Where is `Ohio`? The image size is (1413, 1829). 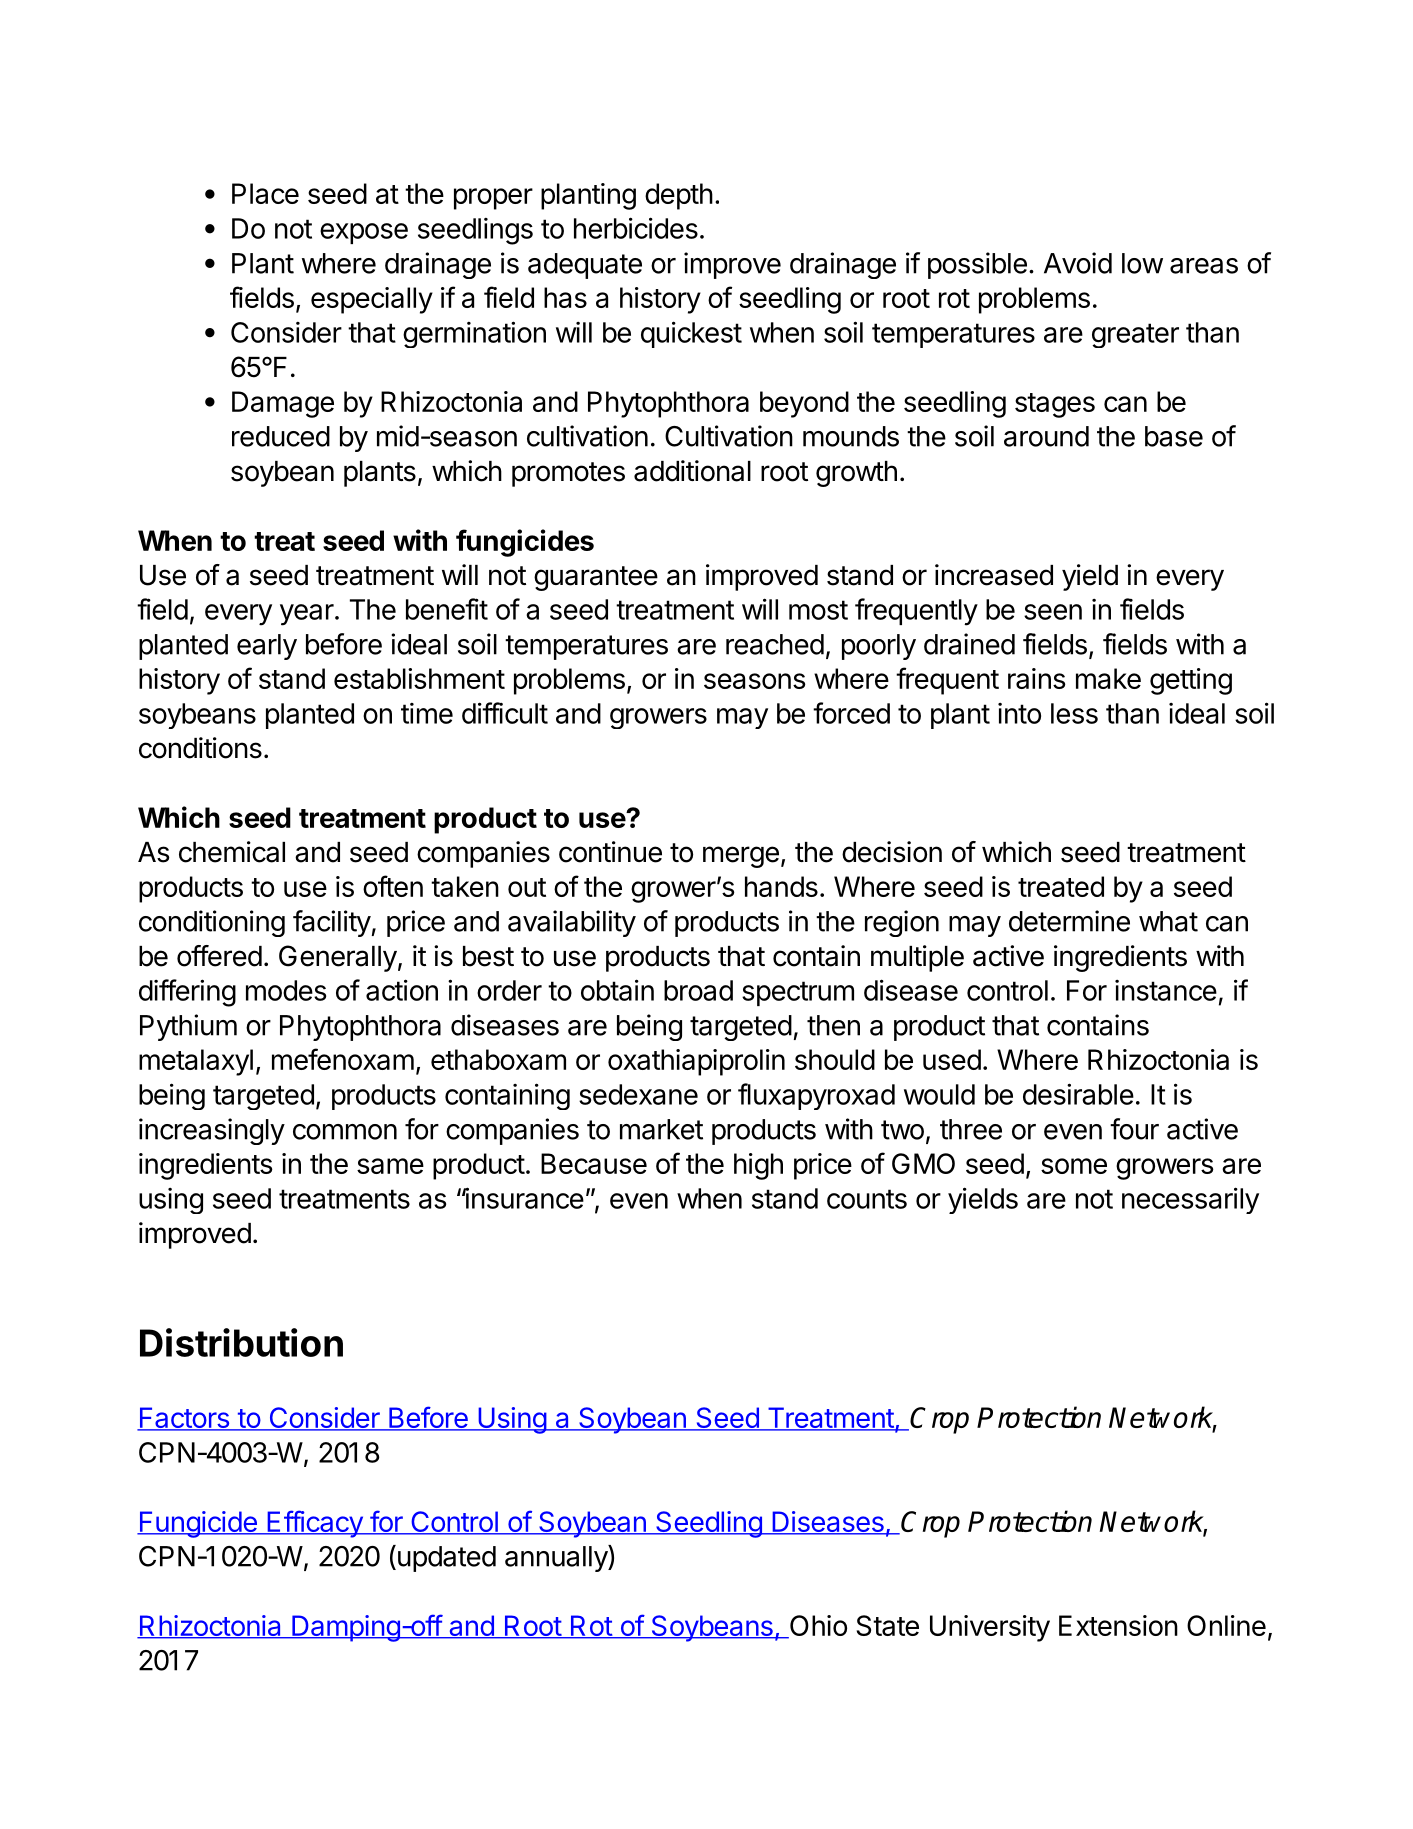 Ohio is located at coordinates (817, 1627).
